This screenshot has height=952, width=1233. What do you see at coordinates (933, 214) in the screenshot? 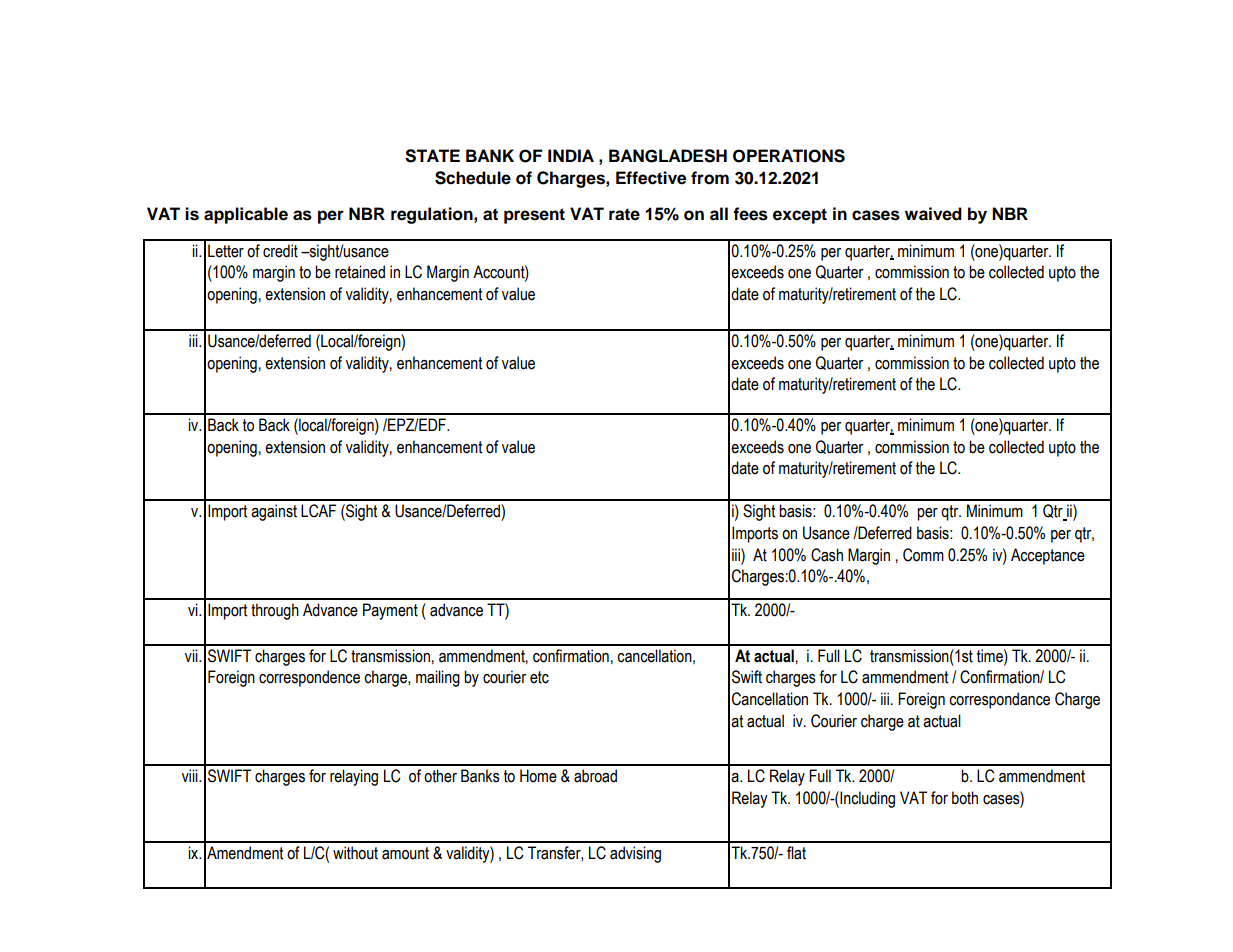
I see `waived` at bounding box center [933, 214].
